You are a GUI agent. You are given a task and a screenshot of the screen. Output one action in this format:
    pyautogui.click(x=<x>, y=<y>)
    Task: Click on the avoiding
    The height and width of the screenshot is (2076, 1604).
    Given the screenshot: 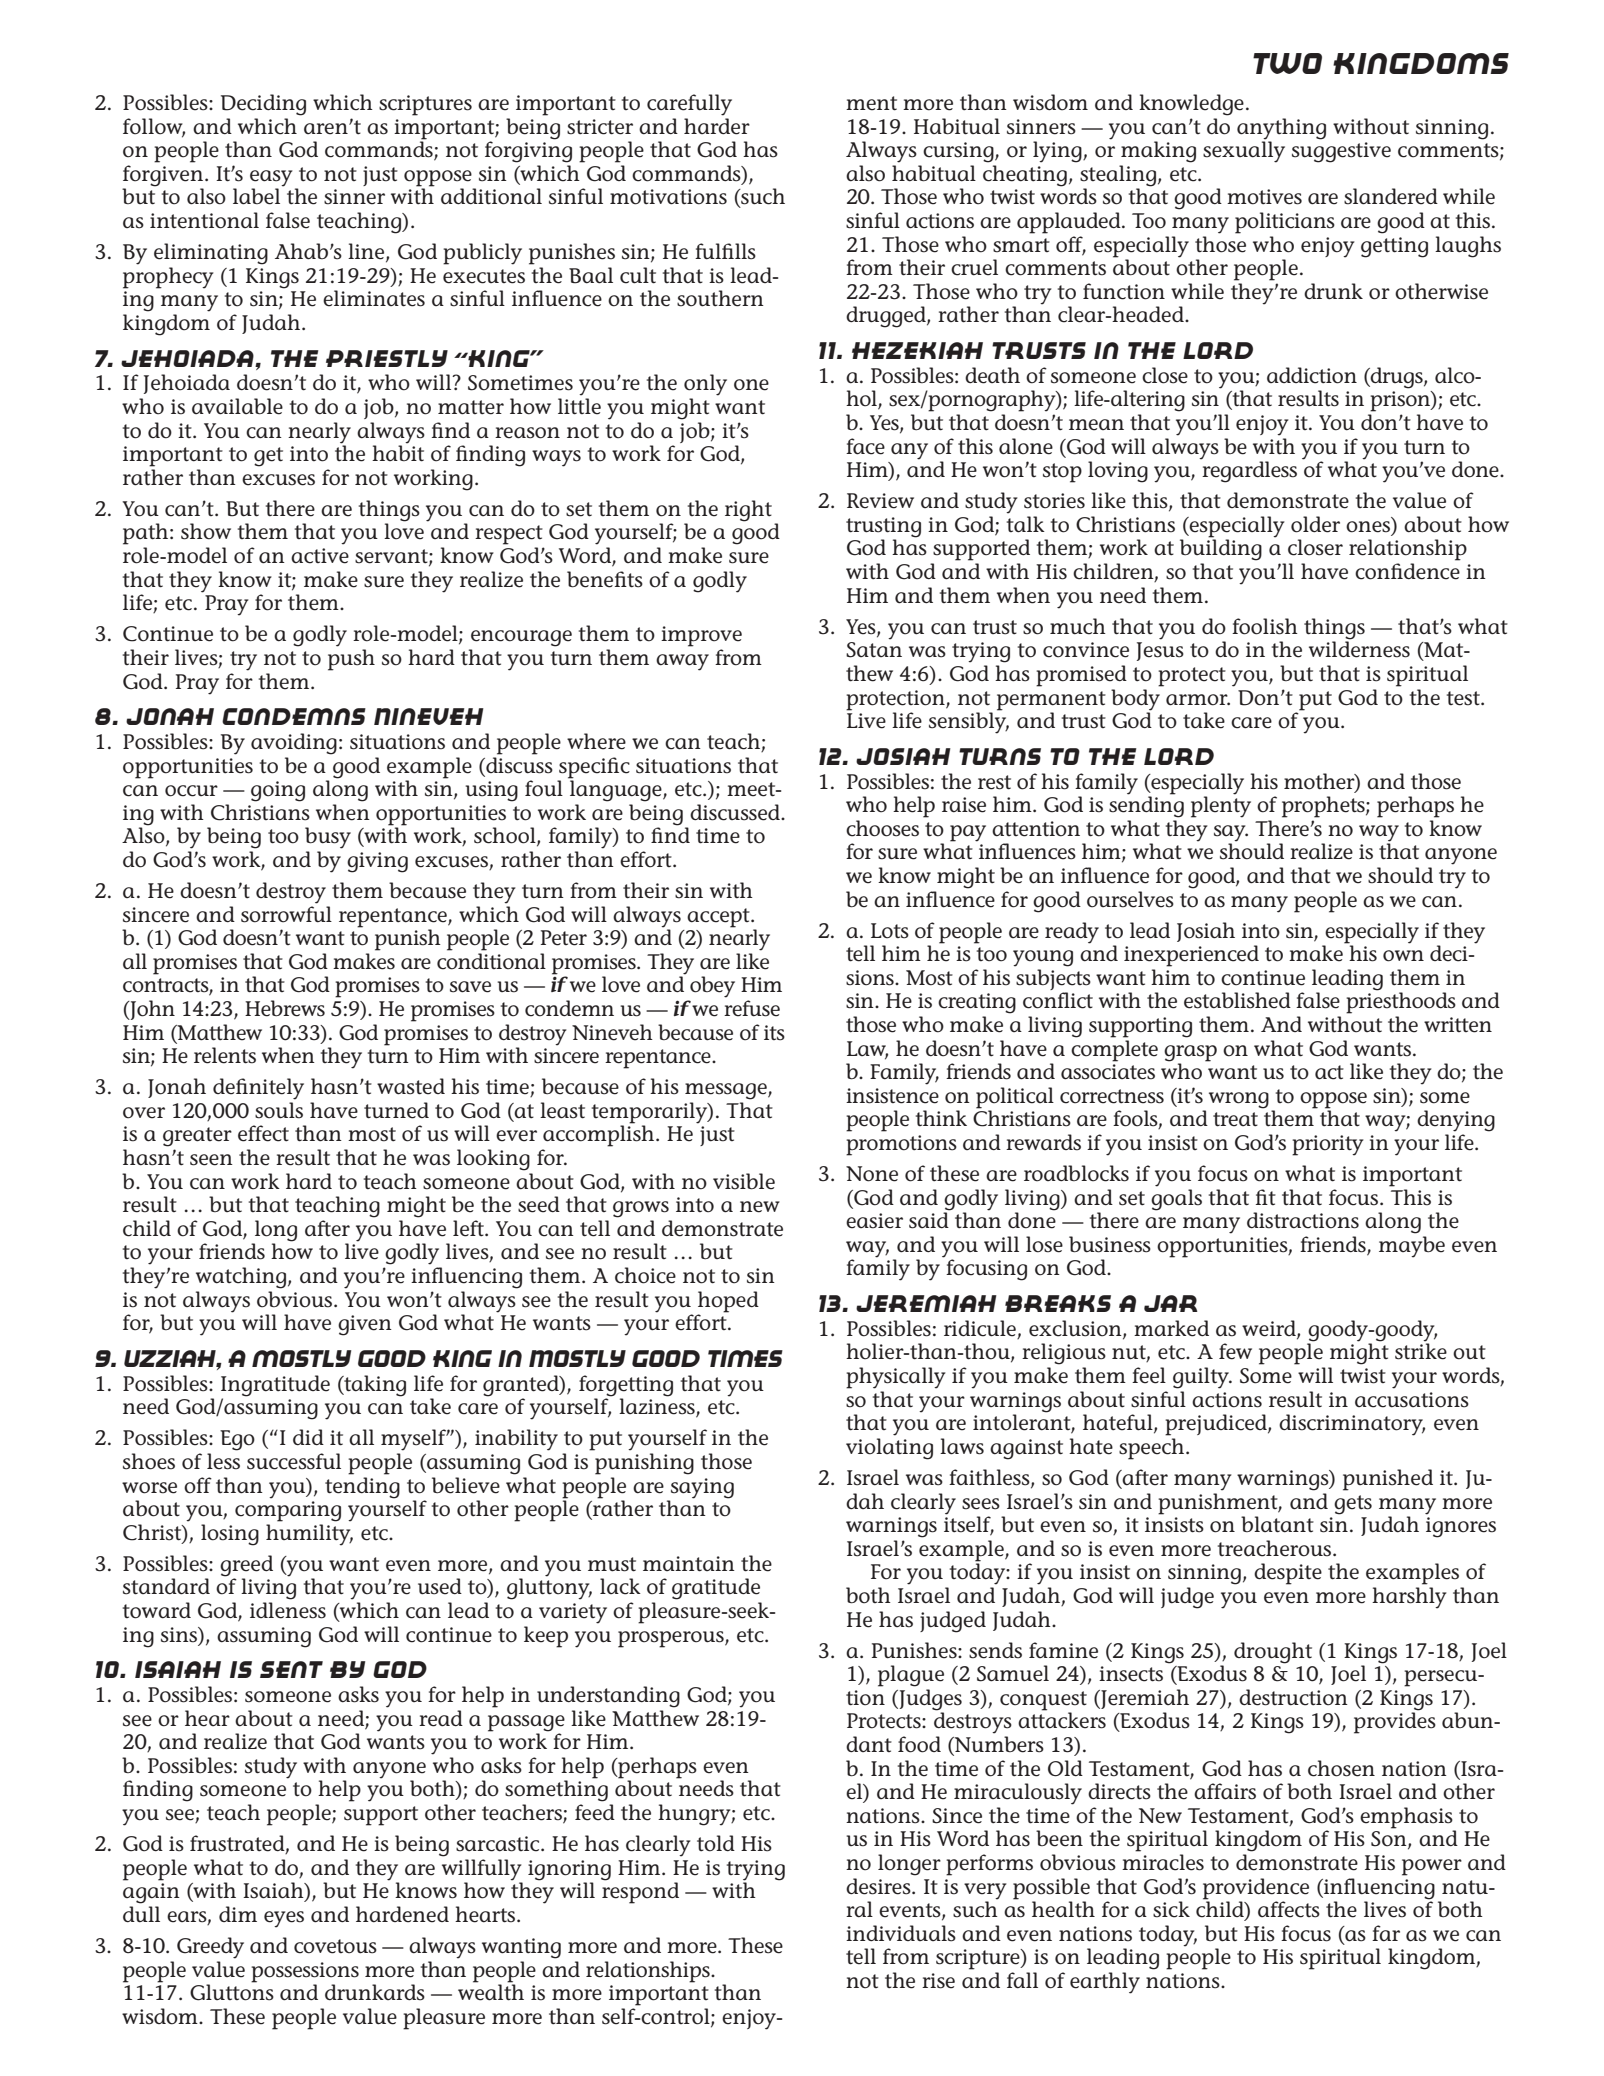 What is the action you would take?
    pyautogui.click(x=294, y=744)
